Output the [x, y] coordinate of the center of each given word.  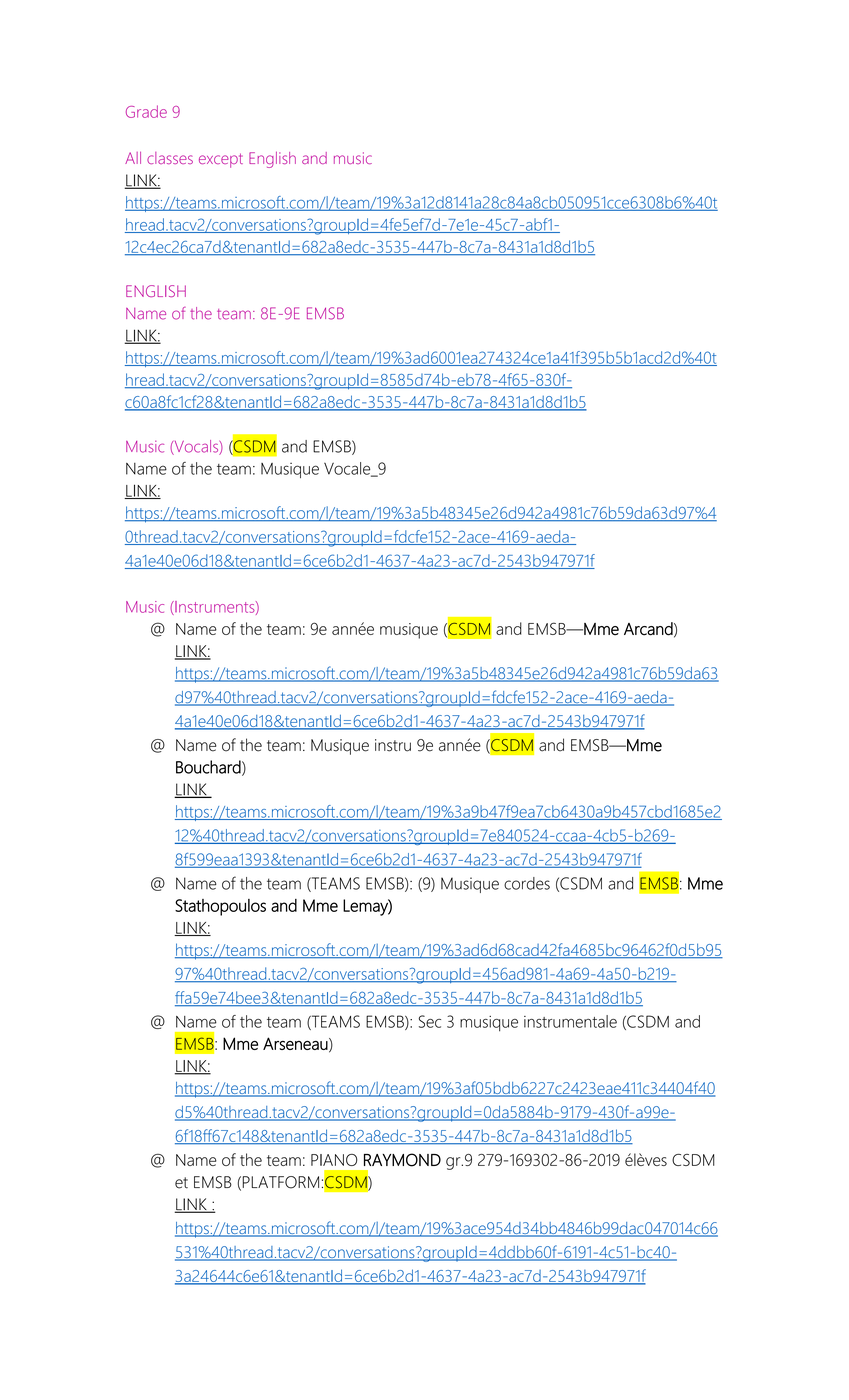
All [133, 158]
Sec [430, 1021]
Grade [146, 111]
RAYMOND [402, 1160]
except [221, 160]
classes [170, 158]
